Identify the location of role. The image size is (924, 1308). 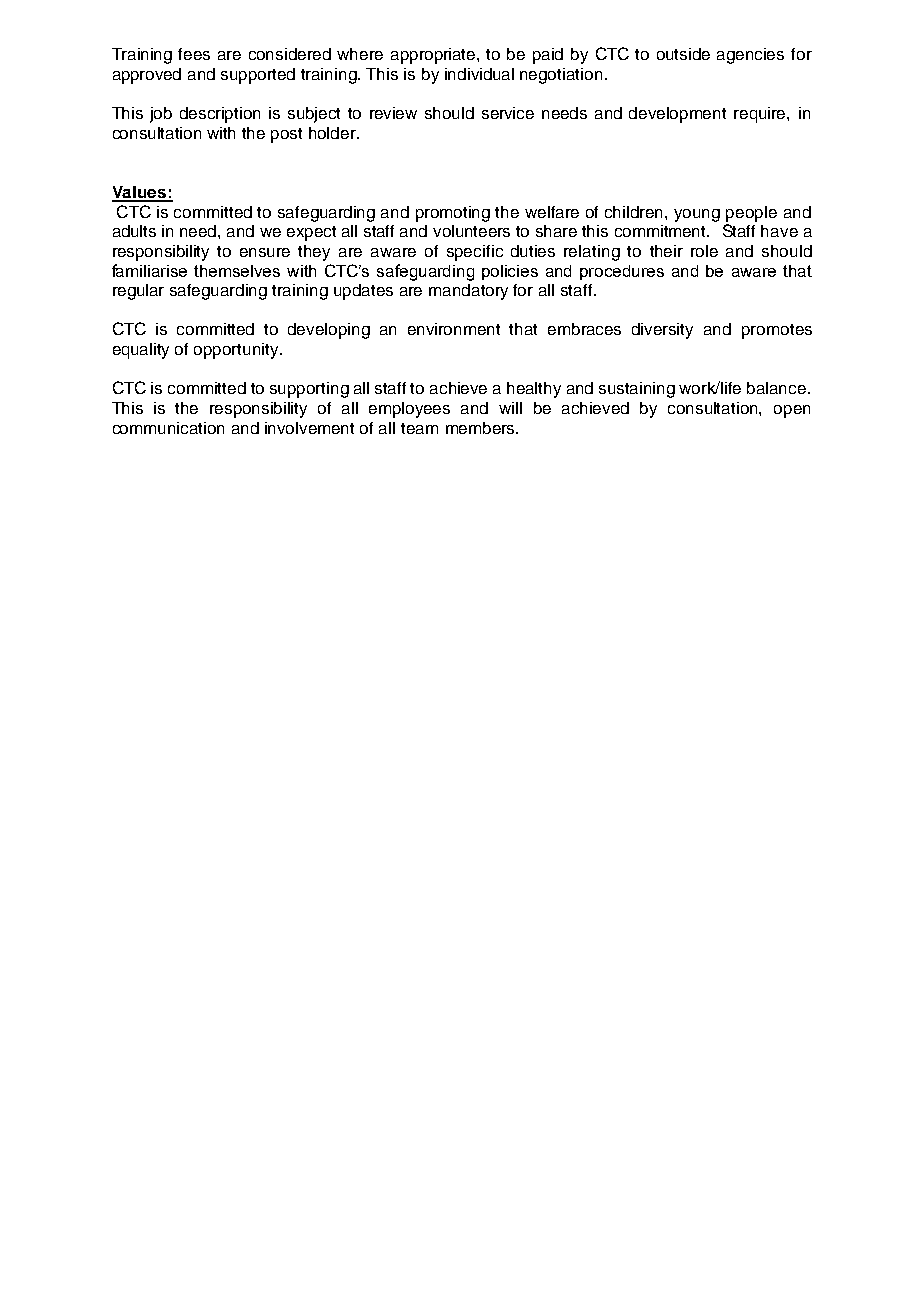
(704, 251).
